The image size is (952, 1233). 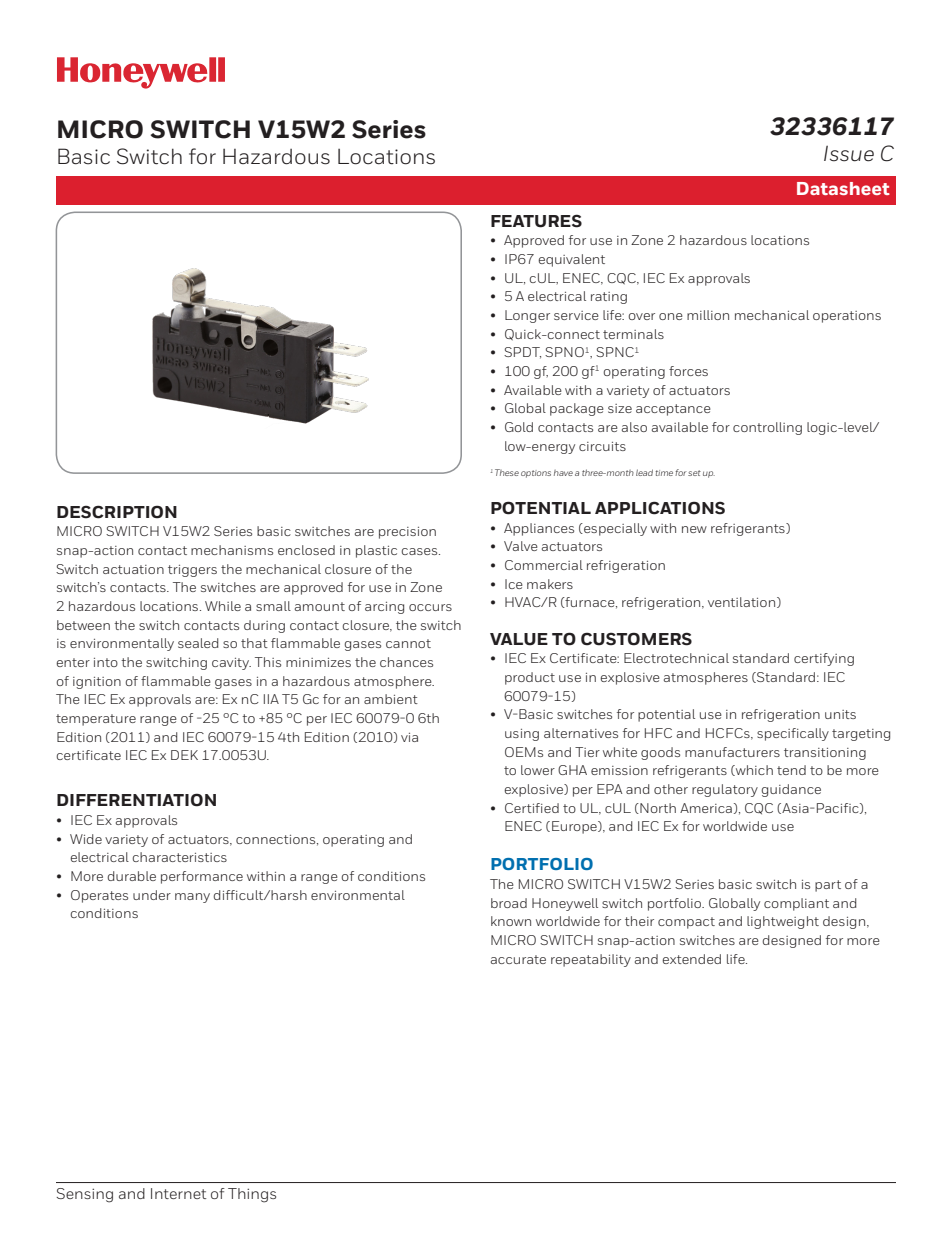 I want to click on Internet, so click(x=179, y=1193).
